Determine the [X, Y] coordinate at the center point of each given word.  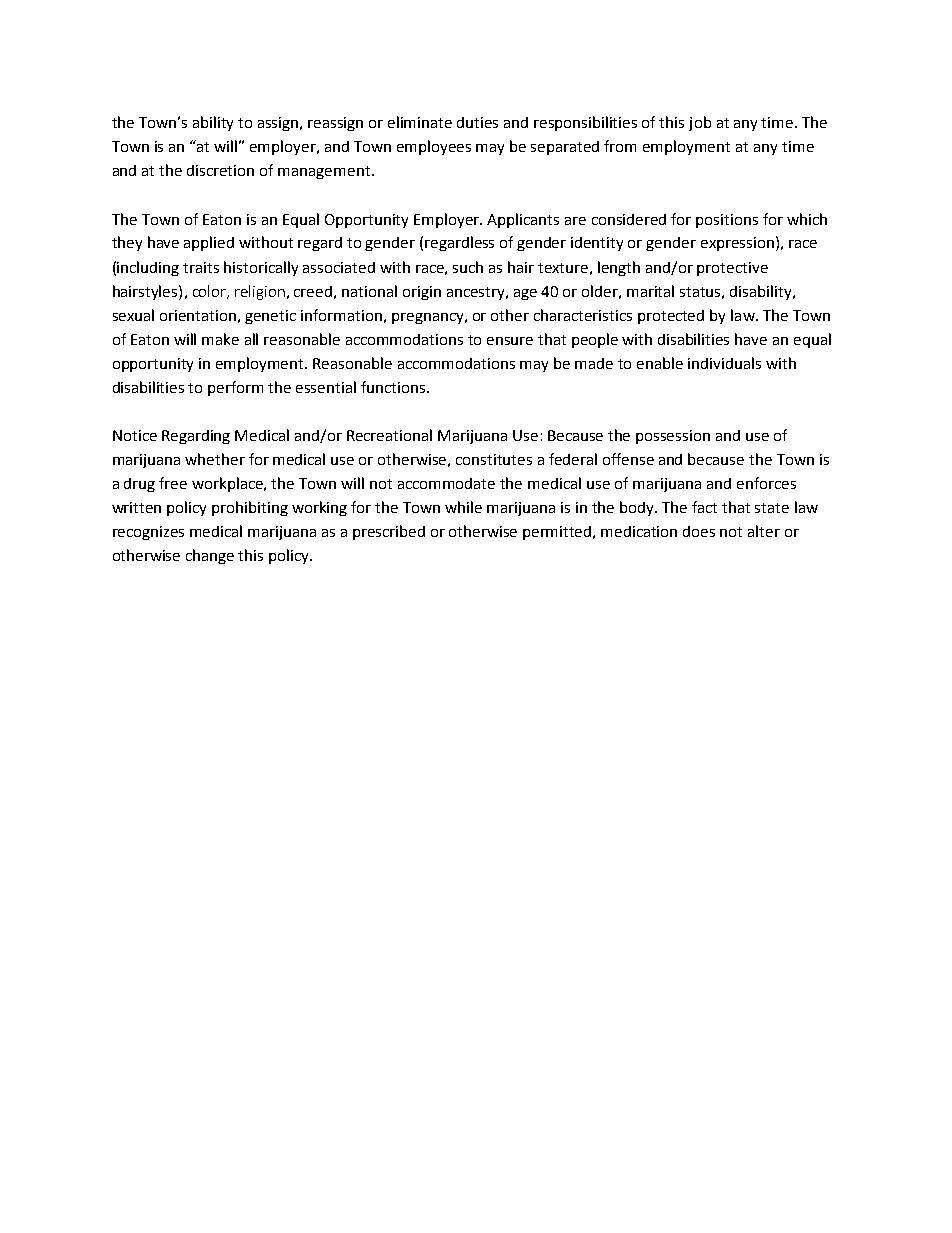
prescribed [389, 532]
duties [477, 122]
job [700, 123]
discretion [220, 170]
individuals [724, 363]
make [220, 339]
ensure [510, 341]
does [699, 531]
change [210, 556]
